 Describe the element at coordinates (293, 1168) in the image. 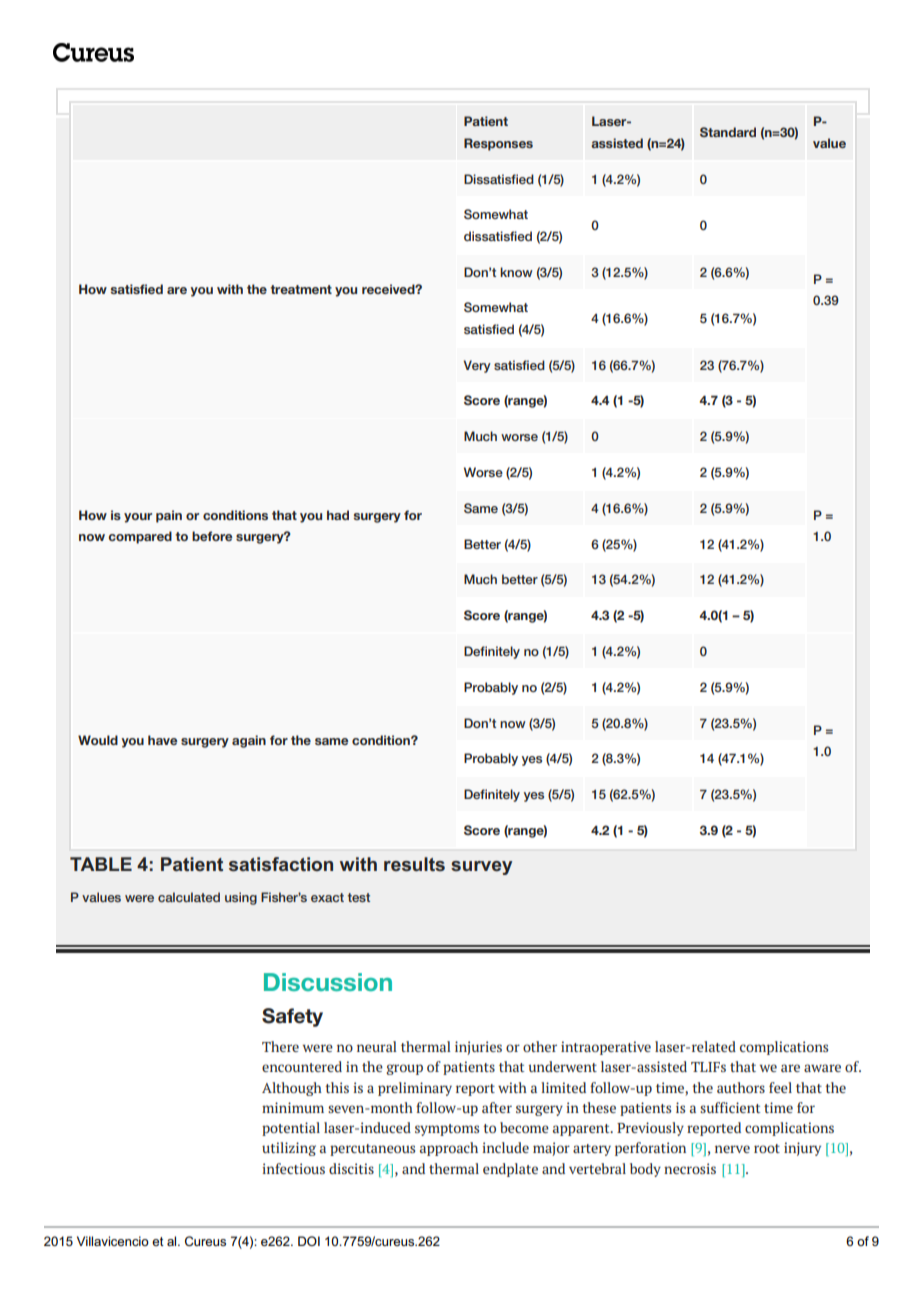

I see `infectious` at that location.
